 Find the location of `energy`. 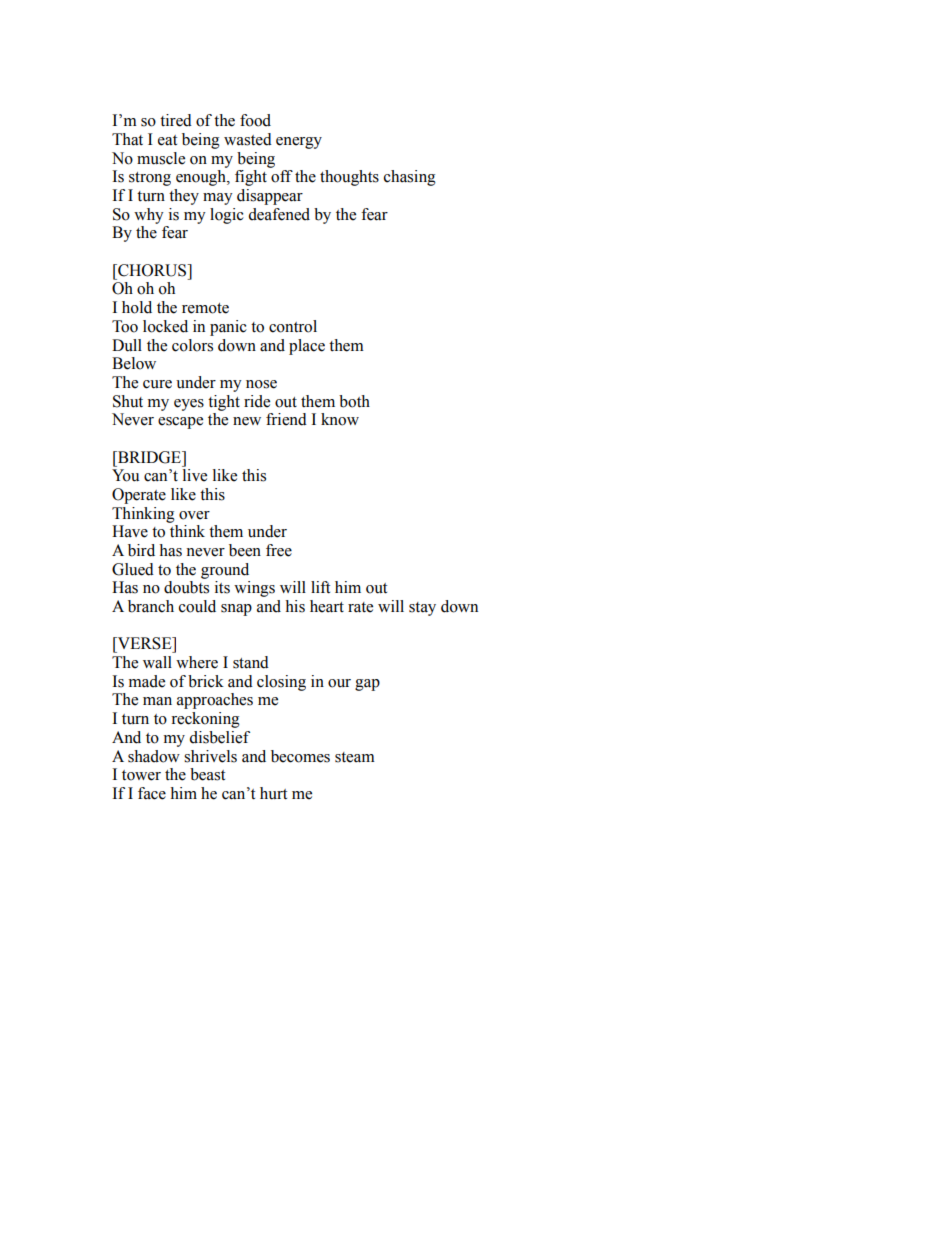

energy is located at coordinates (299, 143).
